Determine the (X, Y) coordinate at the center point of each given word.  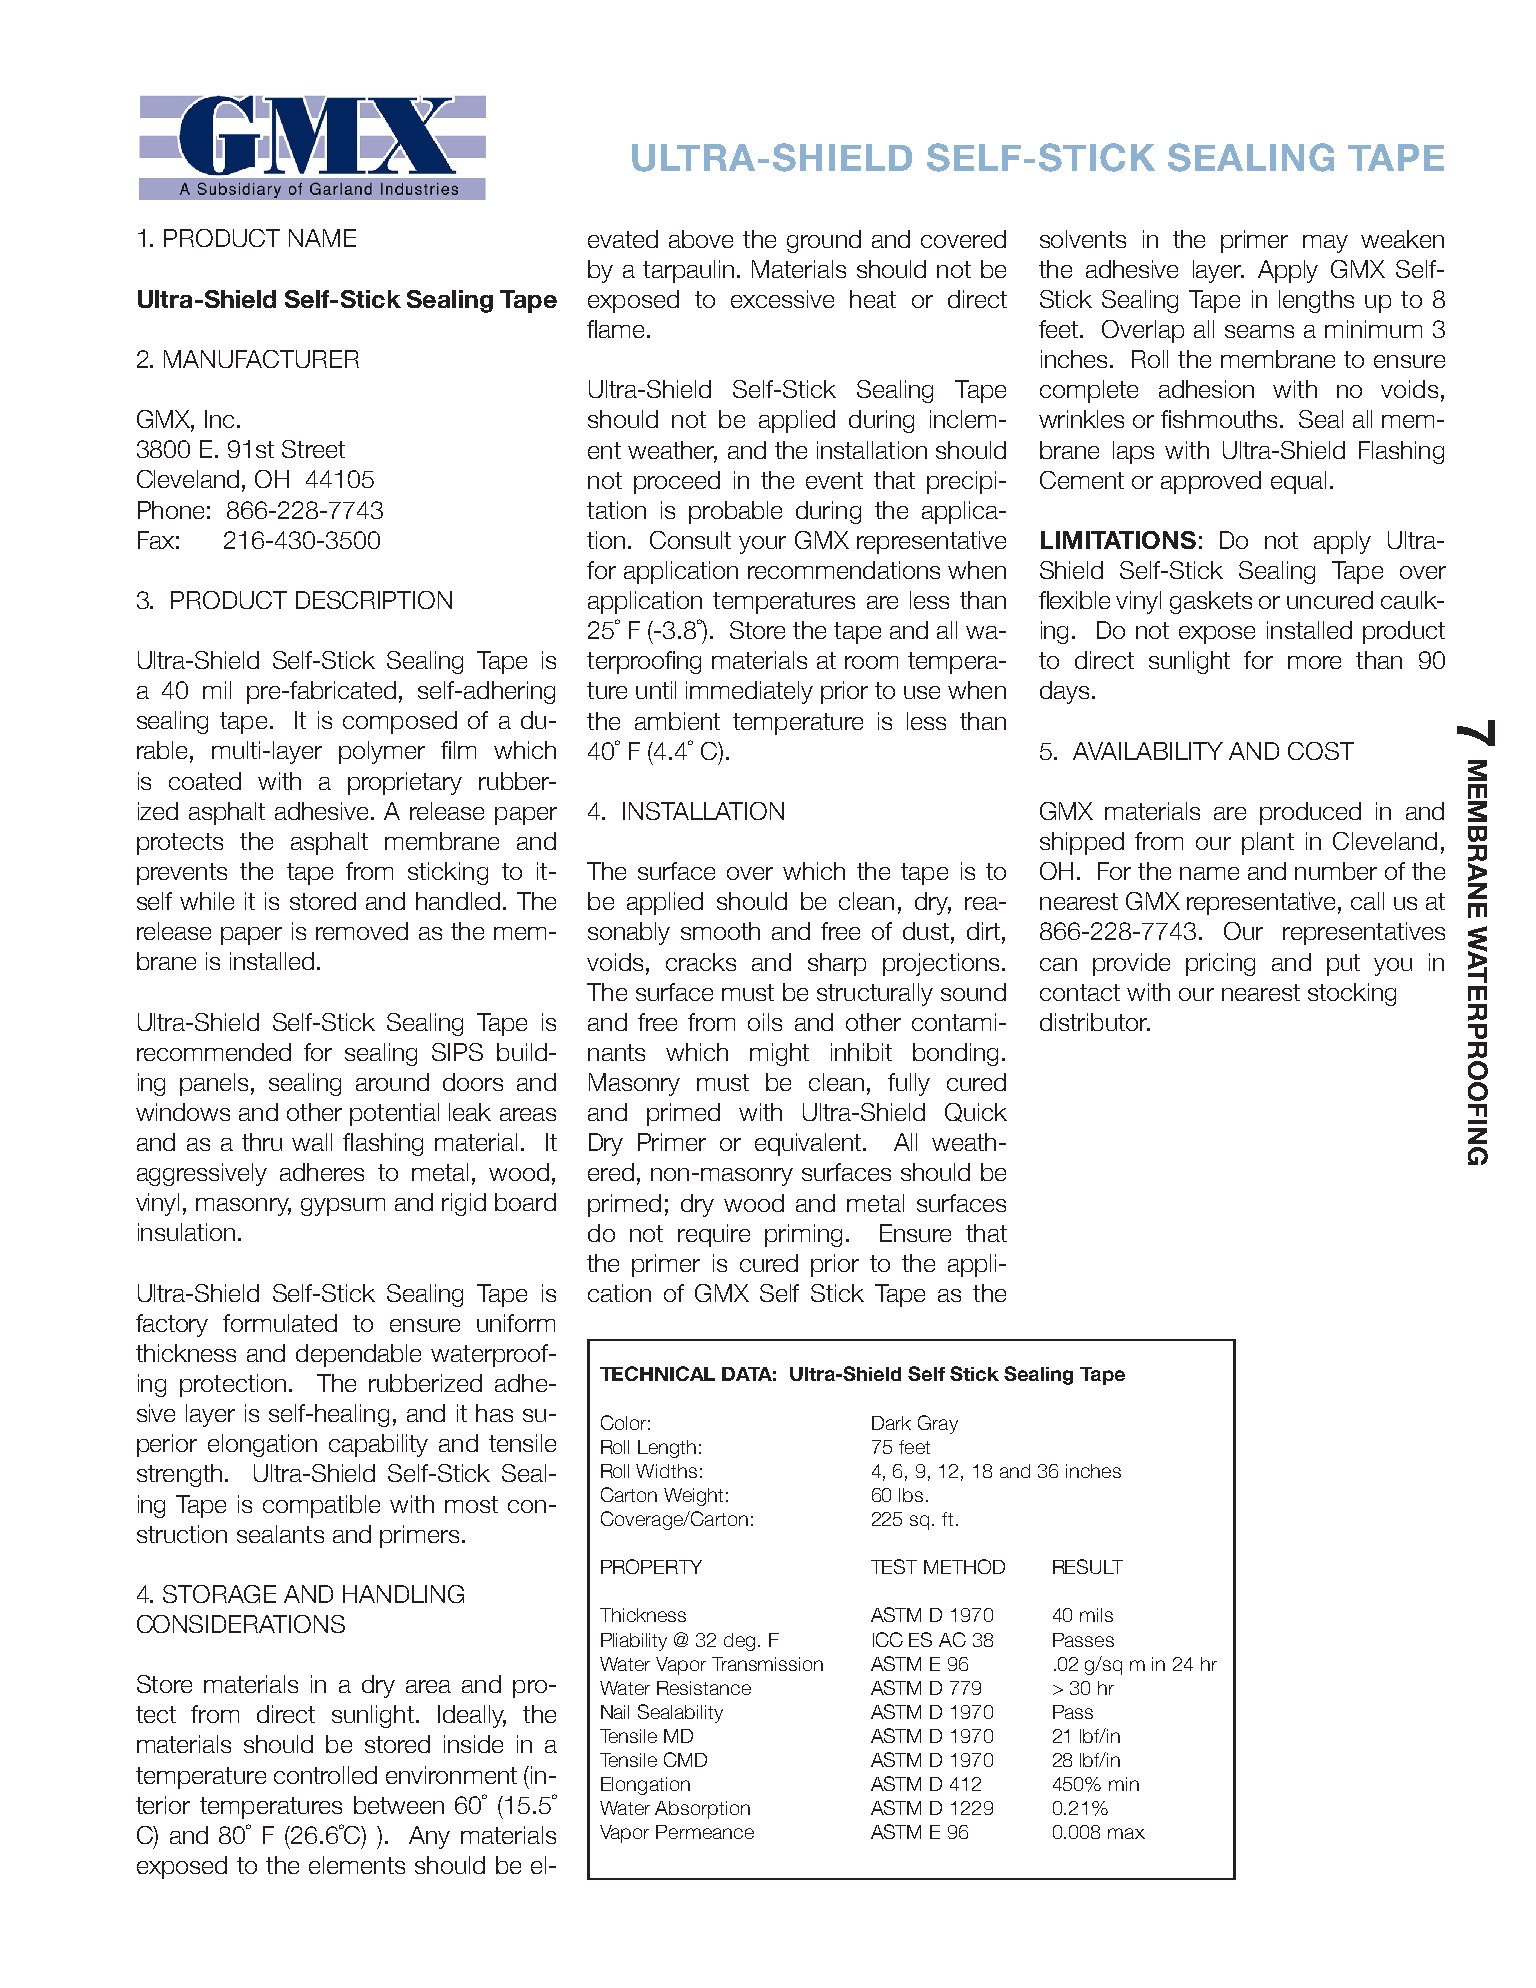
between (399, 1805)
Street (313, 449)
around (392, 1082)
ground (824, 241)
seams (1259, 331)
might (779, 1054)
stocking (1352, 994)
